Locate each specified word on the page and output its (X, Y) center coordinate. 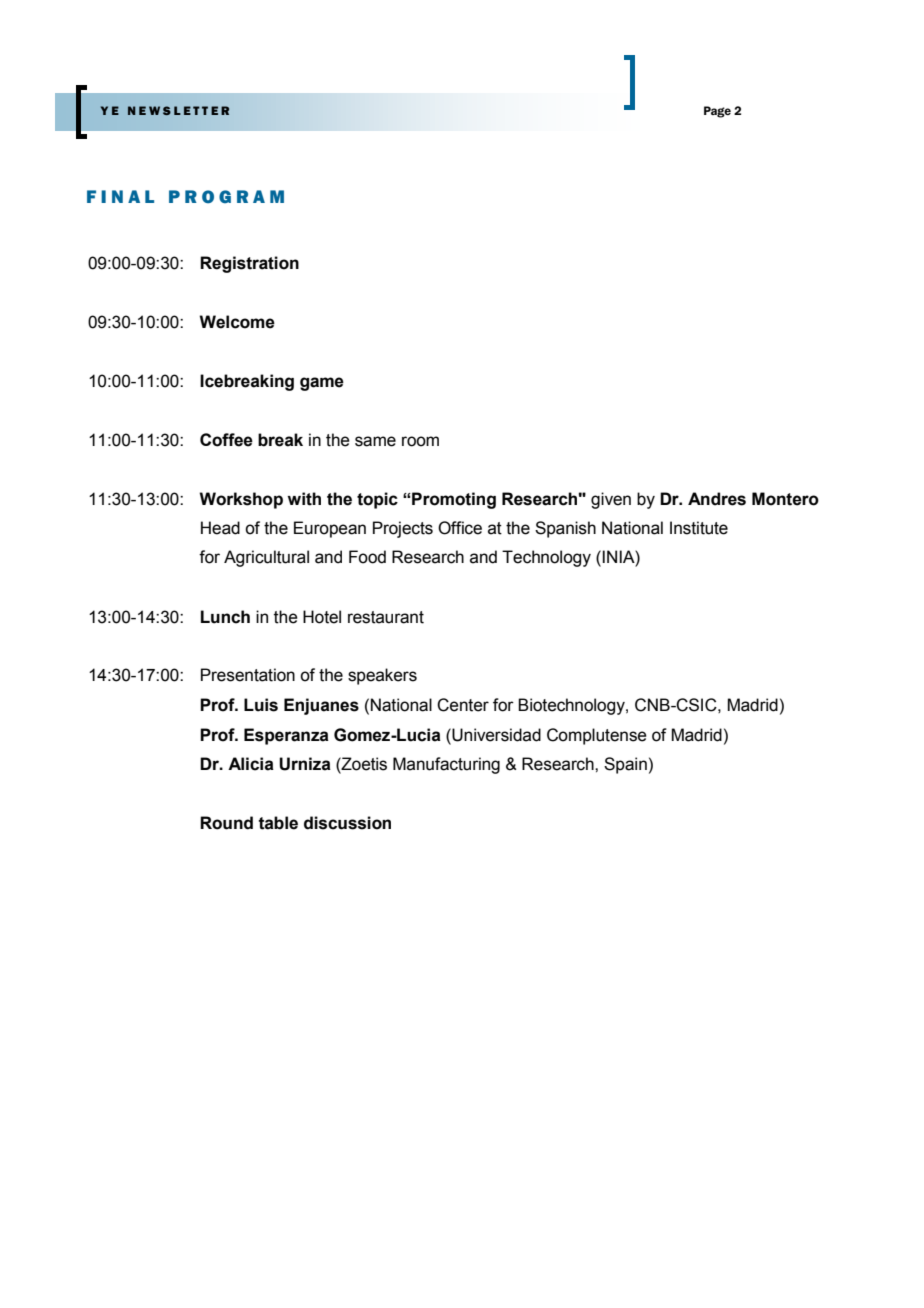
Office (460, 528)
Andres (717, 499)
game (322, 384)
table (278, 823)
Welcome (237, 322)
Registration (249, 264)
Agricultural (266, 558)
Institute (699, 528)
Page (717, 112)
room (420, 441)
